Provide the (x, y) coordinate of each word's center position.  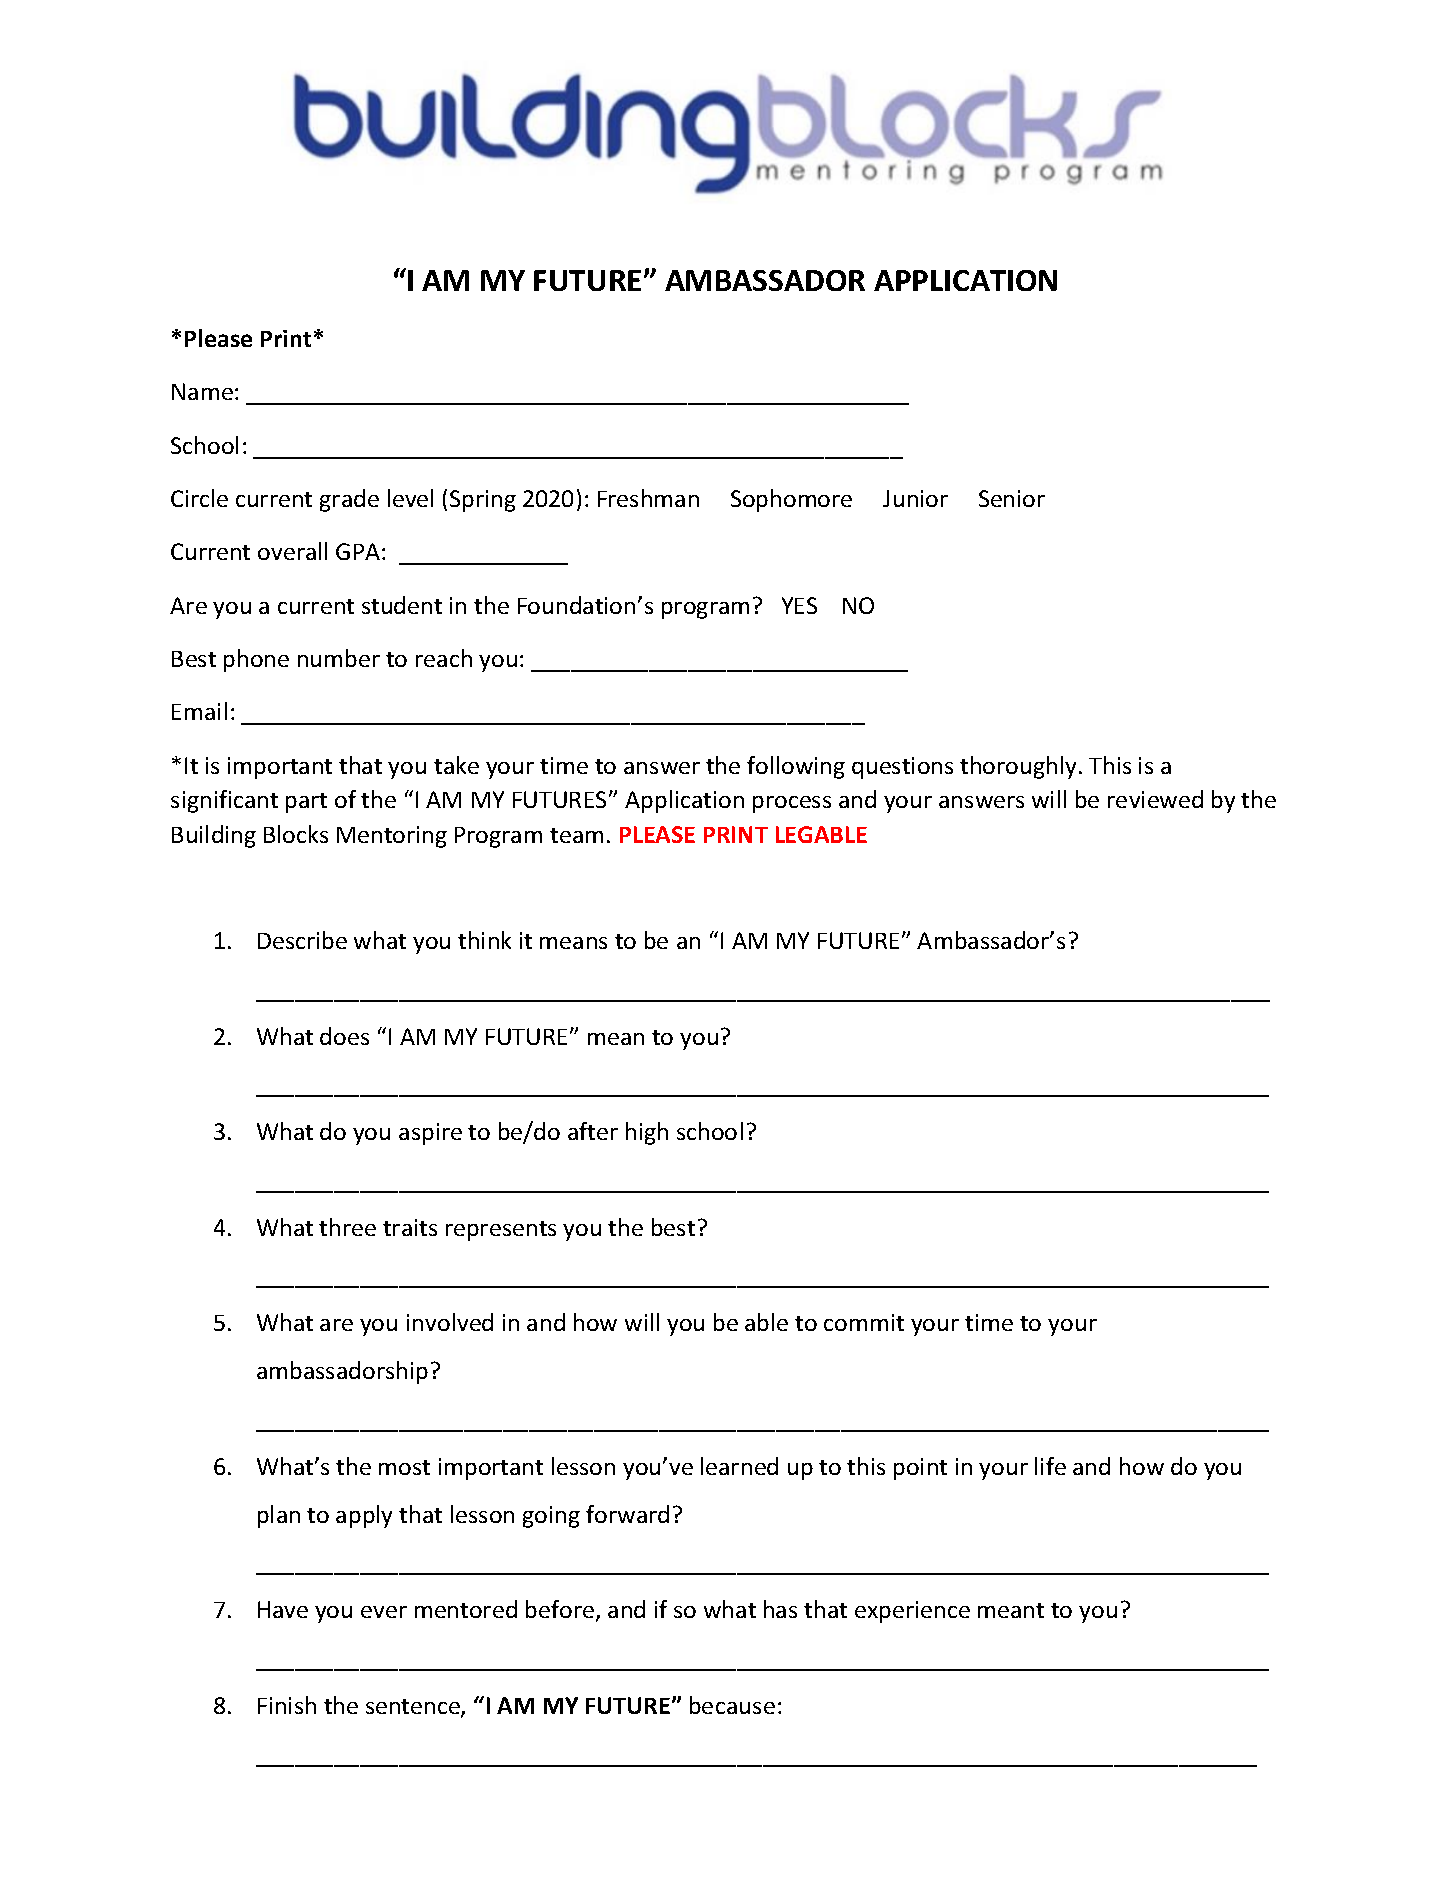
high (647, 1133)
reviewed (1155, 799)
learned (739, 1466)
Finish (287, 1705)
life (1050, 1466)
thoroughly (1018, 767)
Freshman (648, 498)
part (306, 803)
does (344, 1036)
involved (450, 1322)
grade (349, 500)
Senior (1012, 498)
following (796, 767)
